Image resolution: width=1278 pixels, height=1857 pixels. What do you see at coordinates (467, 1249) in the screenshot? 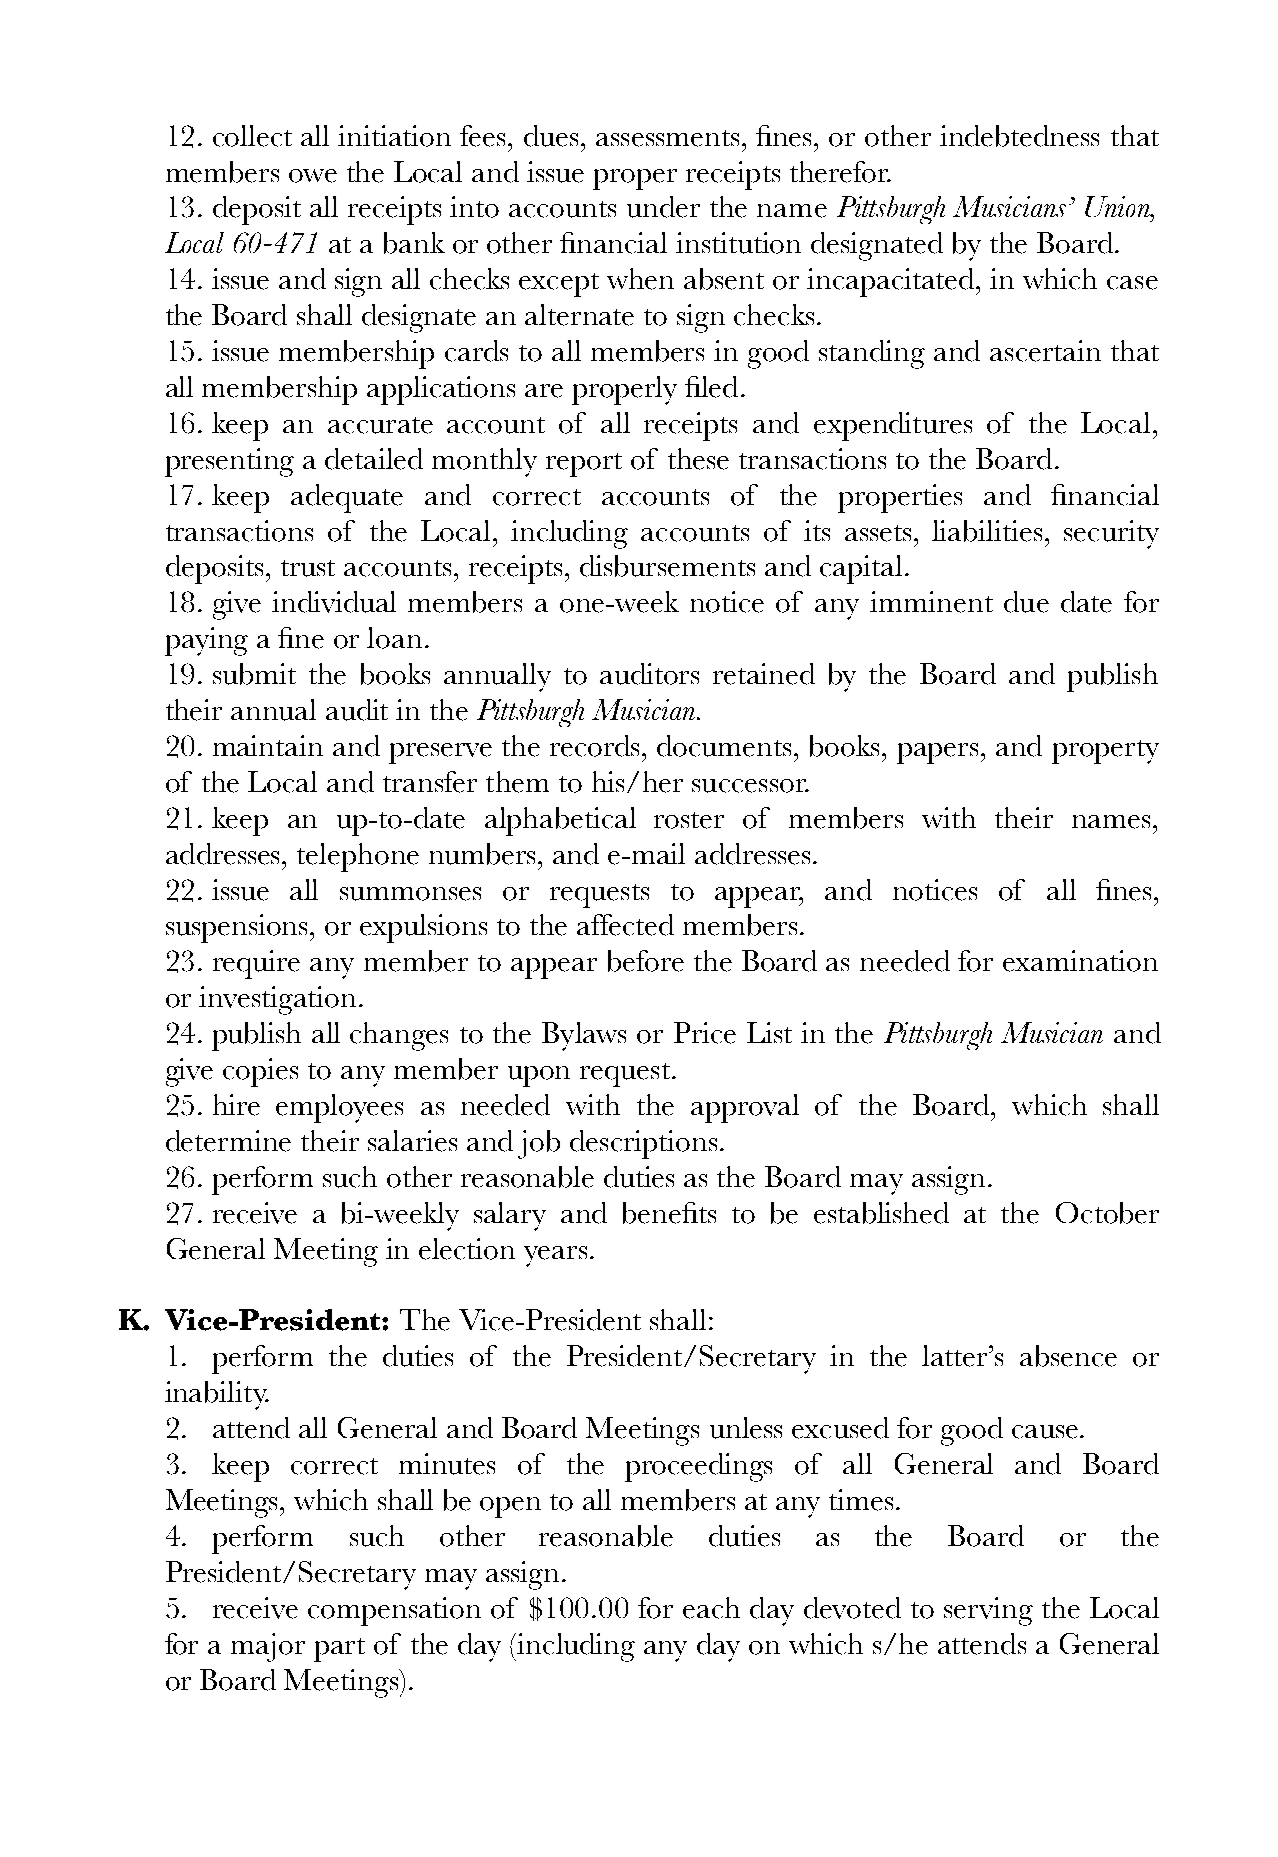
I see `election` at bounding box center [467, 1249].
